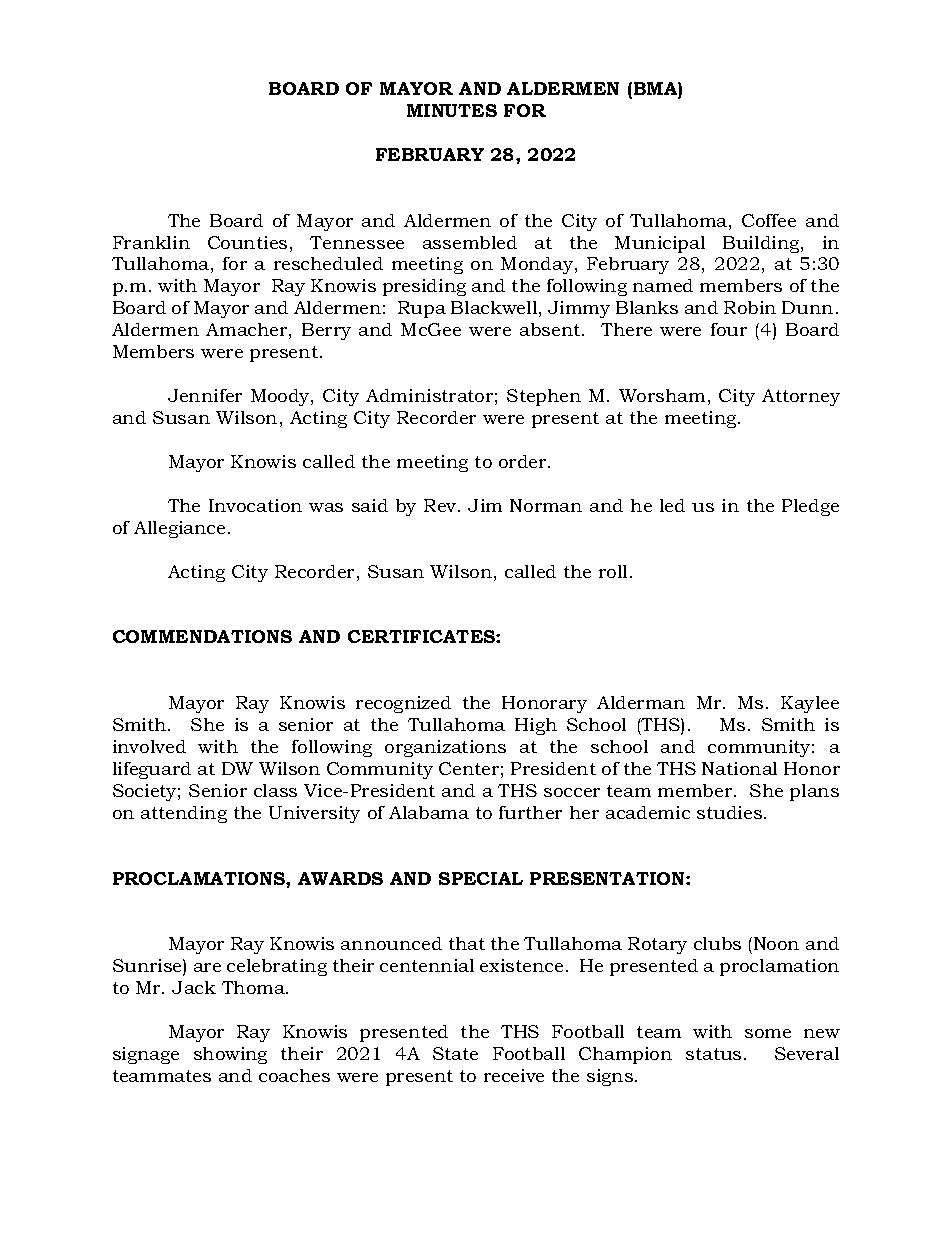 This screenshot has width=952, height=1233. I want to click on roll, so click(615, 571).
